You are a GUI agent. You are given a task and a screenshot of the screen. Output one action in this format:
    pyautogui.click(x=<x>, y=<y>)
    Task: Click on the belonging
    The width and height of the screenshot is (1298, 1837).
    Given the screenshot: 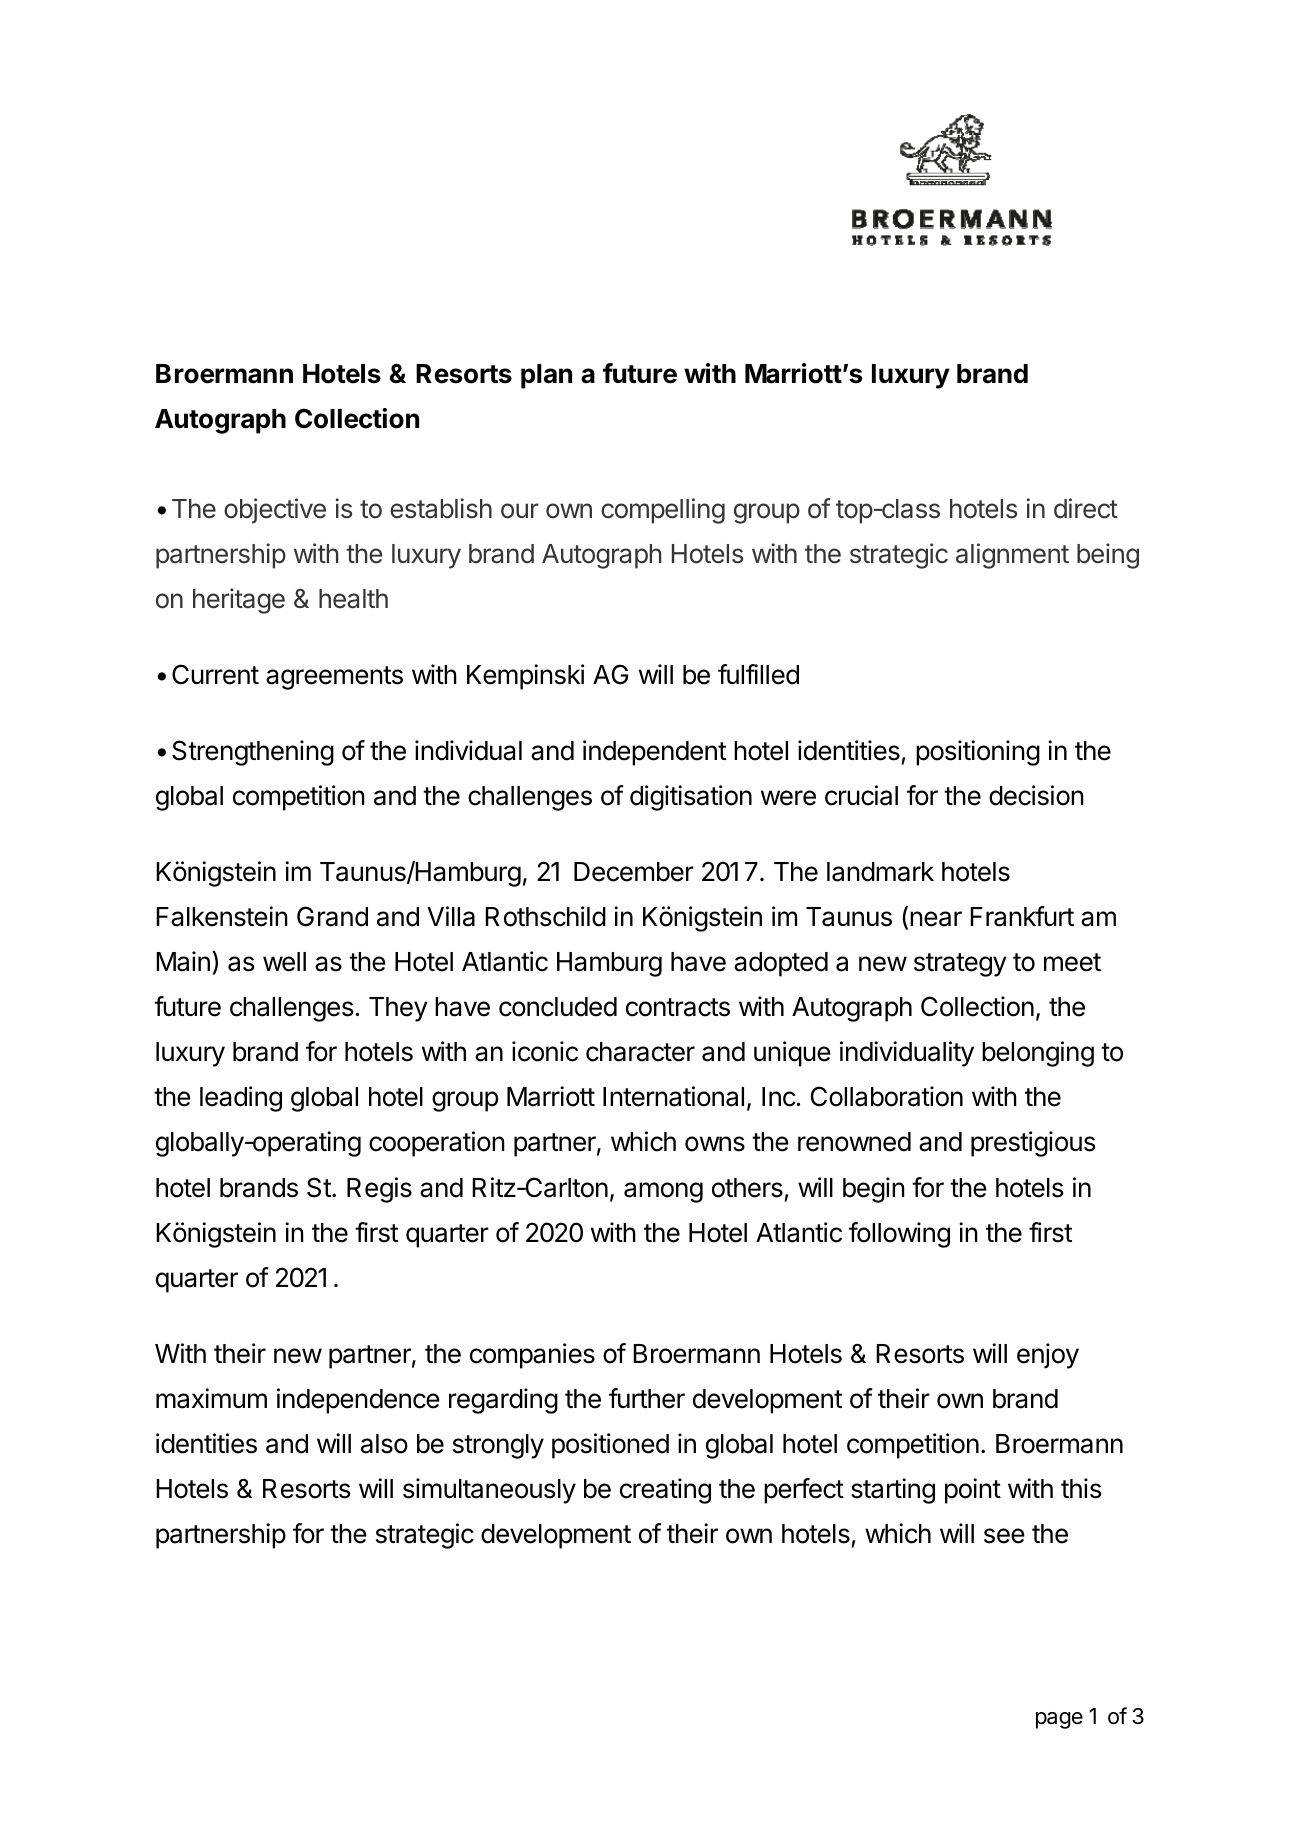 What is the action you would take?
    pyautogui.click(x=1038, y=1054)
